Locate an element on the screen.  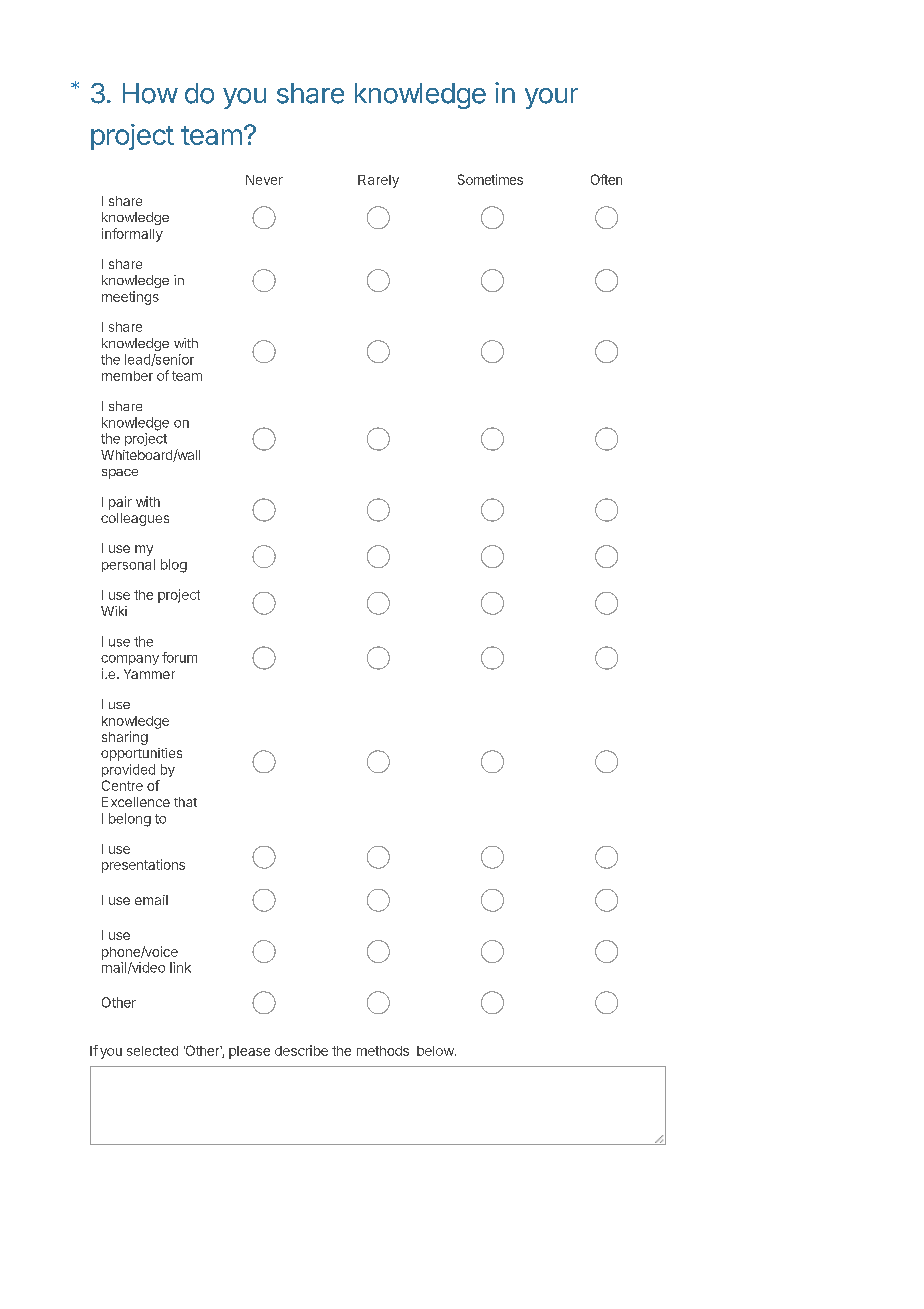
Sometimes is located at coordinates (490, 179).
